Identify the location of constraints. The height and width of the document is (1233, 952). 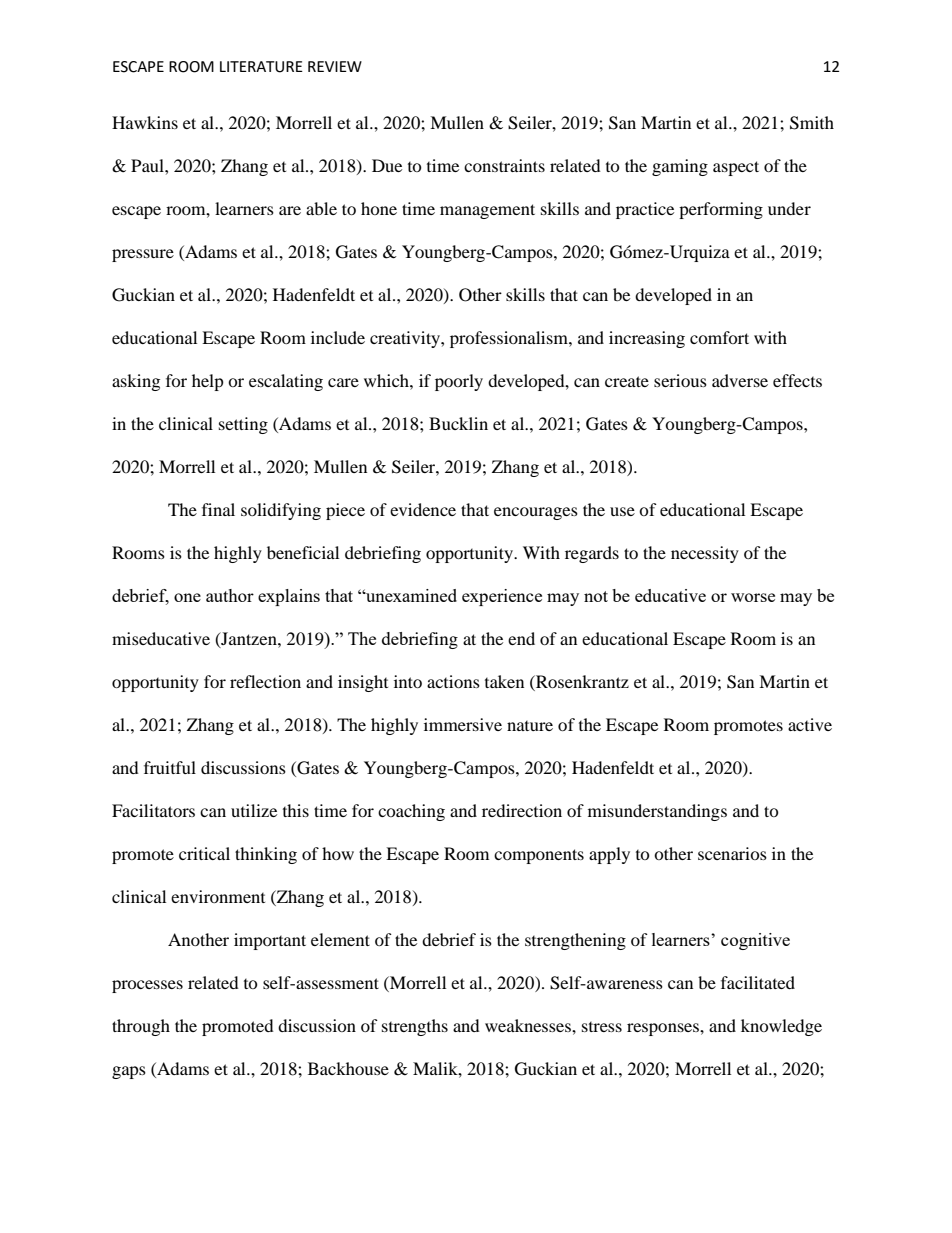
(504, 165).
